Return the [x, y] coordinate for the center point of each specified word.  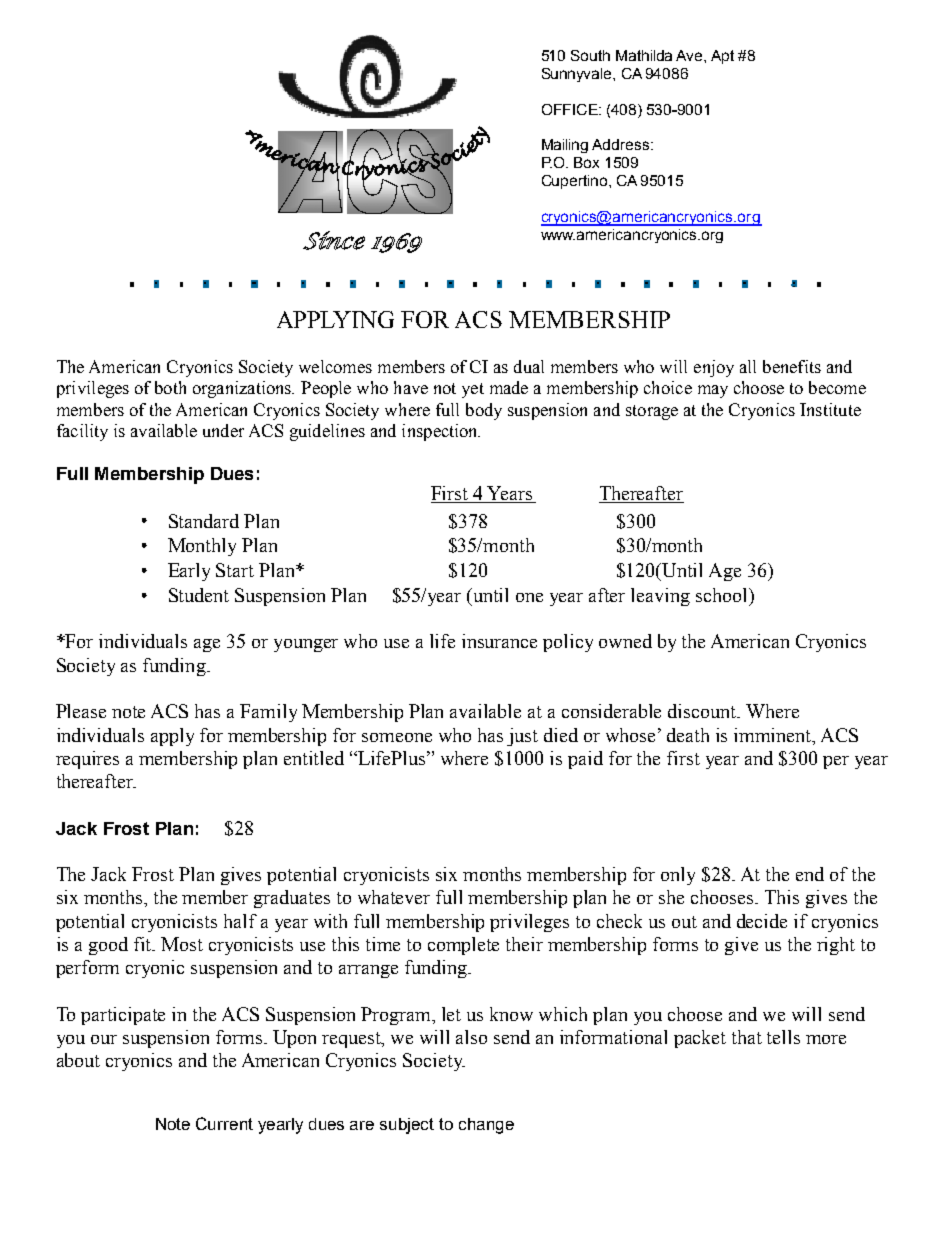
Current [224, 1123]
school [723, 595]
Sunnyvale [578, 75]
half [240, 921]
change [486, 1126]
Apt [722, 57]
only [678, 876]
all [748, 366]
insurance [499, 641]
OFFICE [571, 109]
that [747, 1037]
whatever [394, 897]
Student [199, 595]
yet [473, 390]
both [170, 387]
